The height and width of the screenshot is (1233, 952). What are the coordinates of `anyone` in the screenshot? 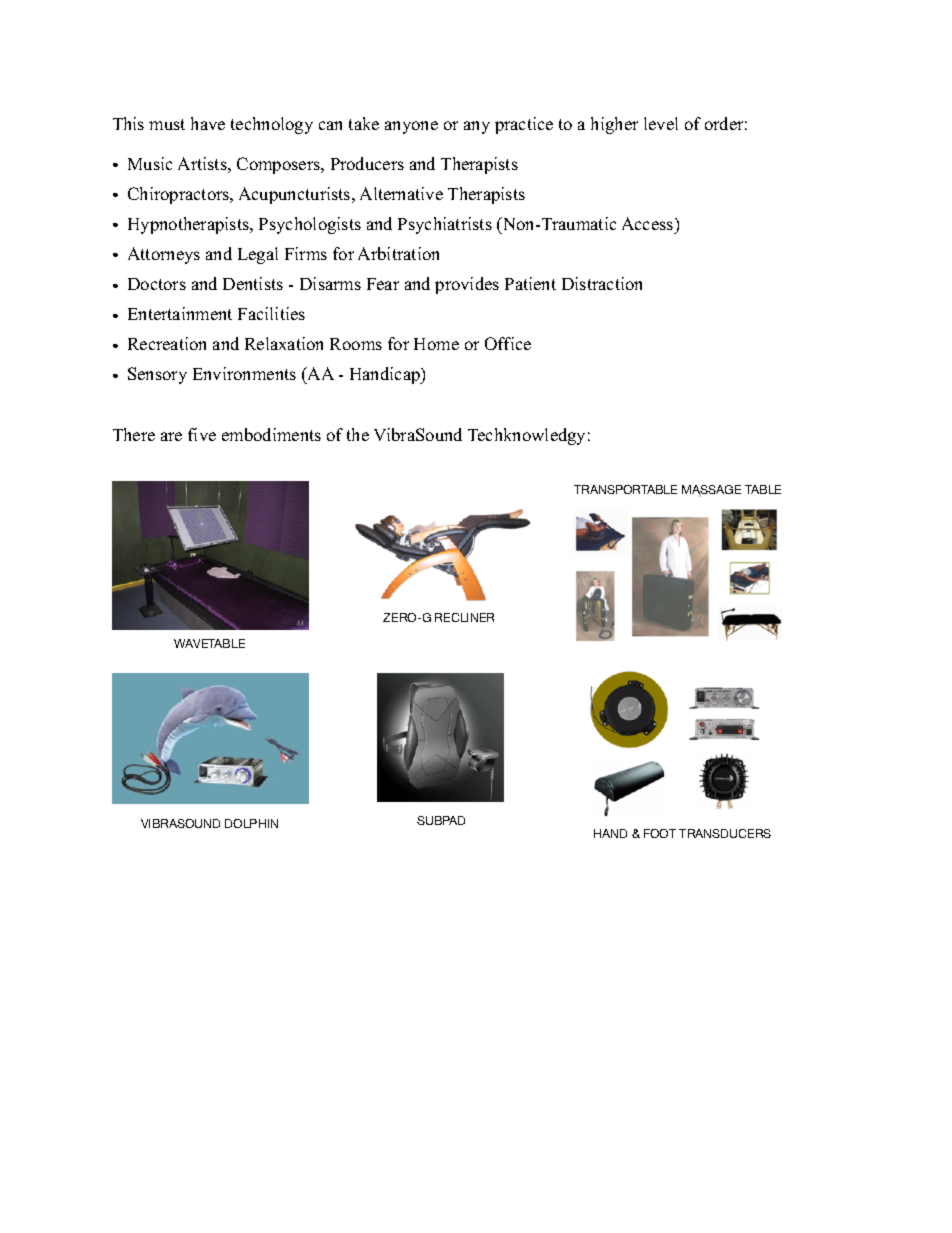 It's located at (411, 127).
